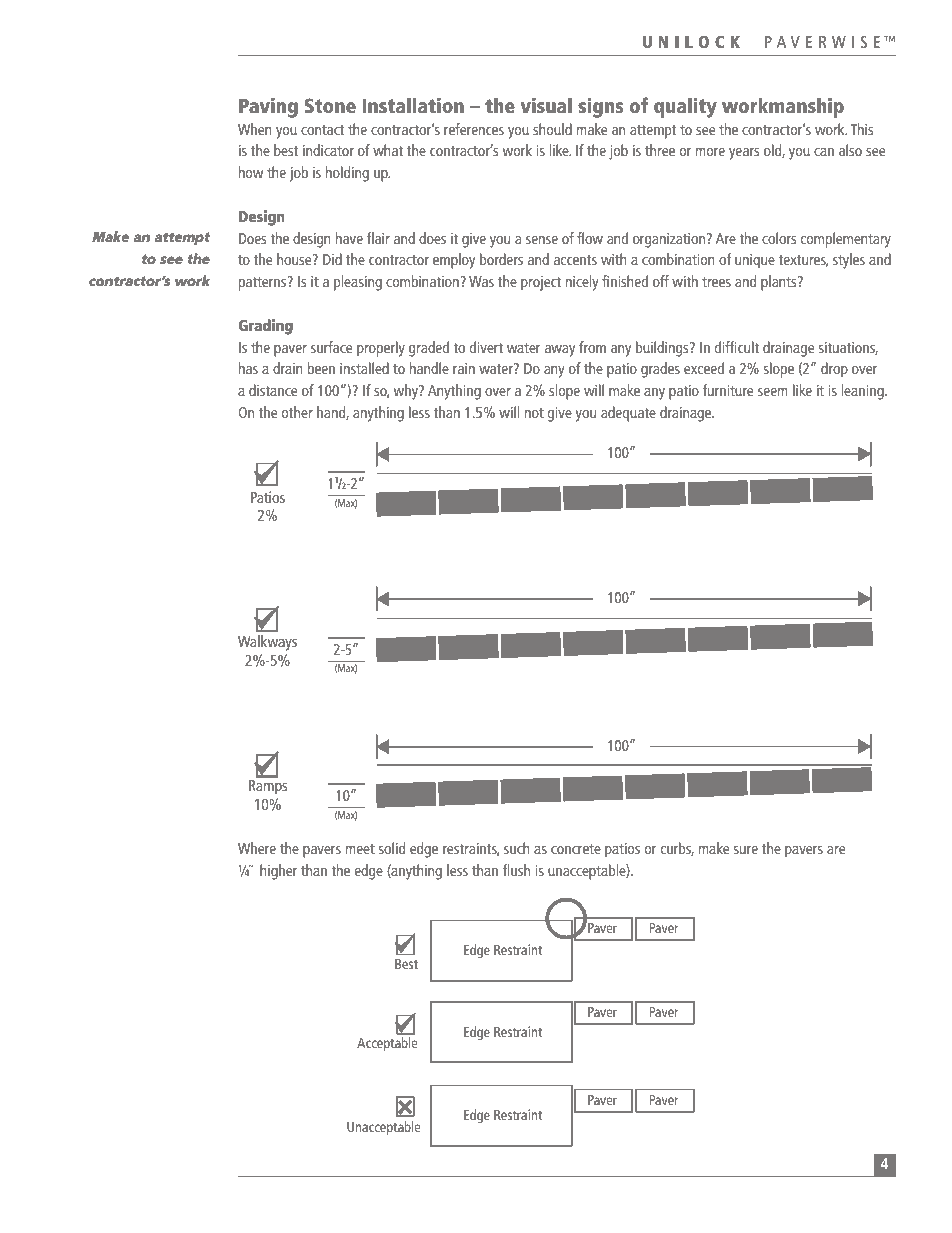 This screenshot has width=952, height=1233. I want to click on seem, so click(773, 392).
